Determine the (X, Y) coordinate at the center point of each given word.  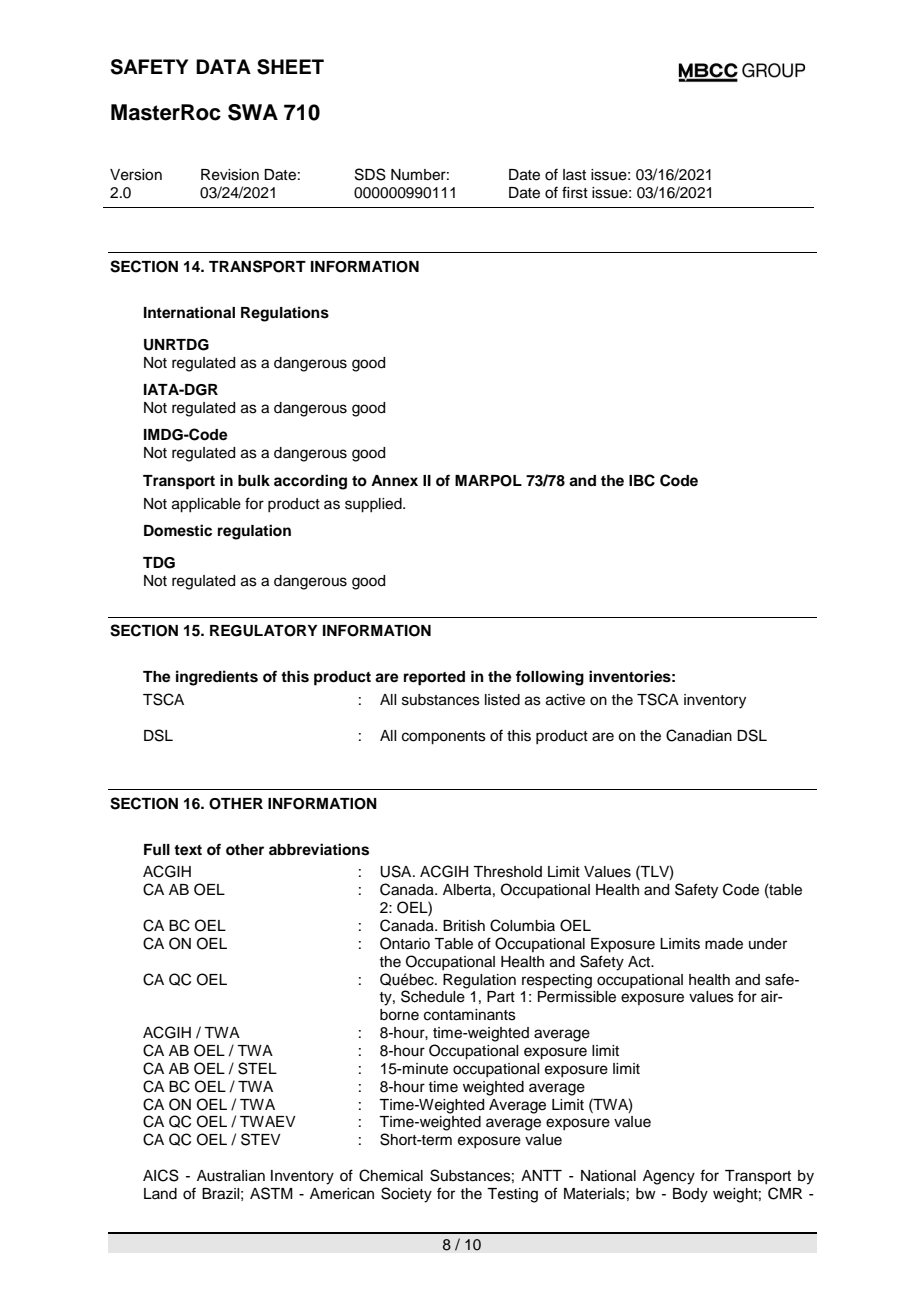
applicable (206, 505)
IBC (642, 480)
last (574, 175)
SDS (370, 174)
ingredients (217, 678)
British (464, 926)
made (724, 944)
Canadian (699, 735)
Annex (394, 481)
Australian (231, 1176)
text (188, 850)
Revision (230, 175)
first (575, 192)
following (550, 678)
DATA (223, 66)
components (444, 738)
